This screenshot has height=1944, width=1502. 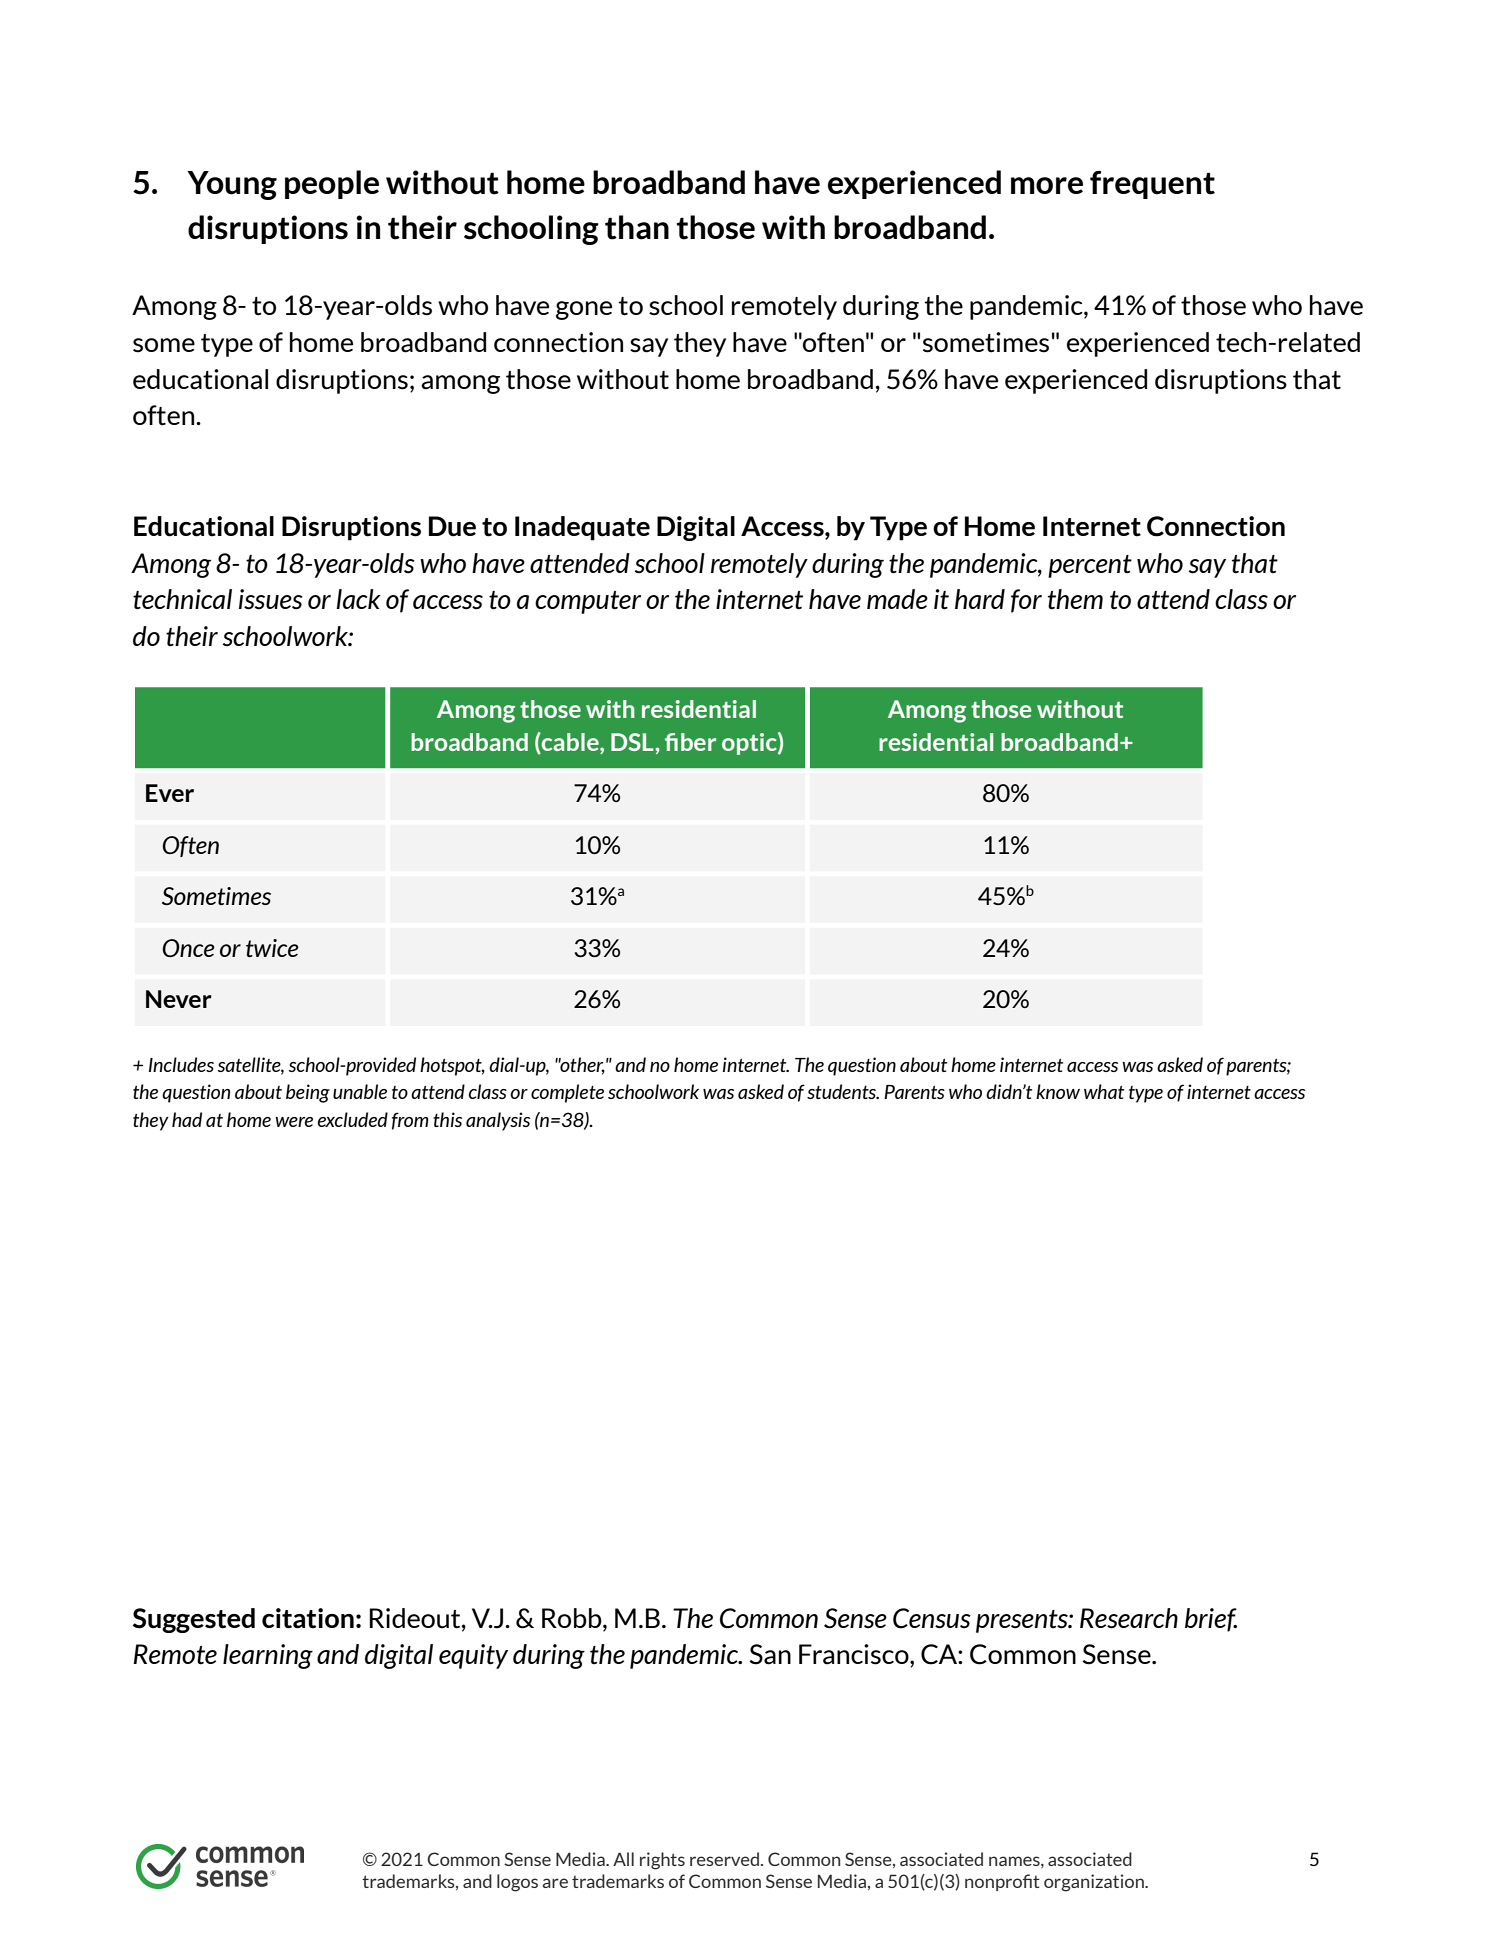 I want to click on what, so click(x=1104, y=1091).
